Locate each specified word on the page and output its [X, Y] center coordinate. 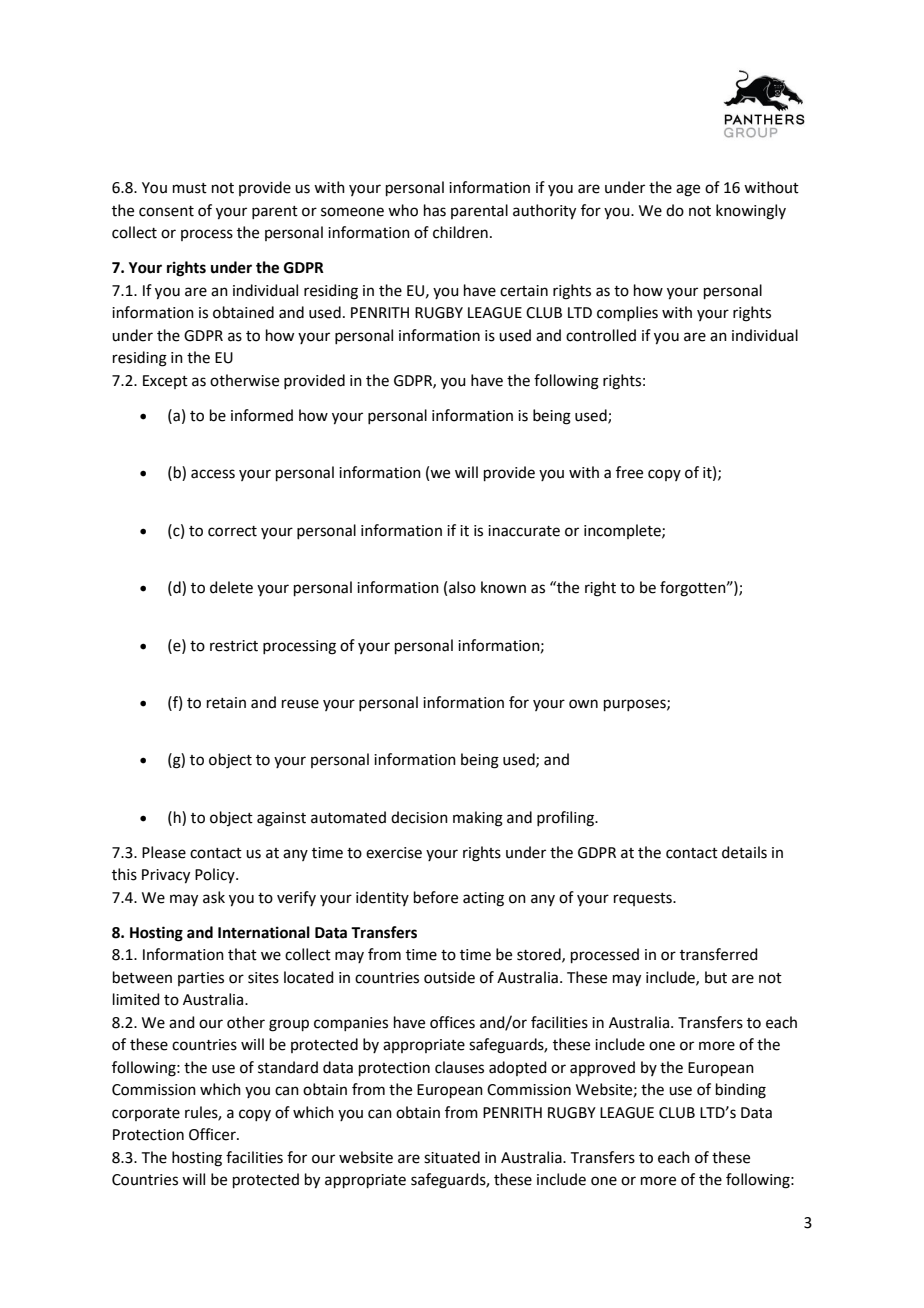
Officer [213, 1134]
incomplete [623, 531]
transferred [719, 954]
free [629, 472]
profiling [566, 819]
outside [449, 977]
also [462, 587]
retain [226, 703]
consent [166, 211]
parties [201, 979]
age [688, 190]
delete [231, 587]
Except [165, 382]
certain [524, 291]
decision [419, 817]
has [435, 210]
